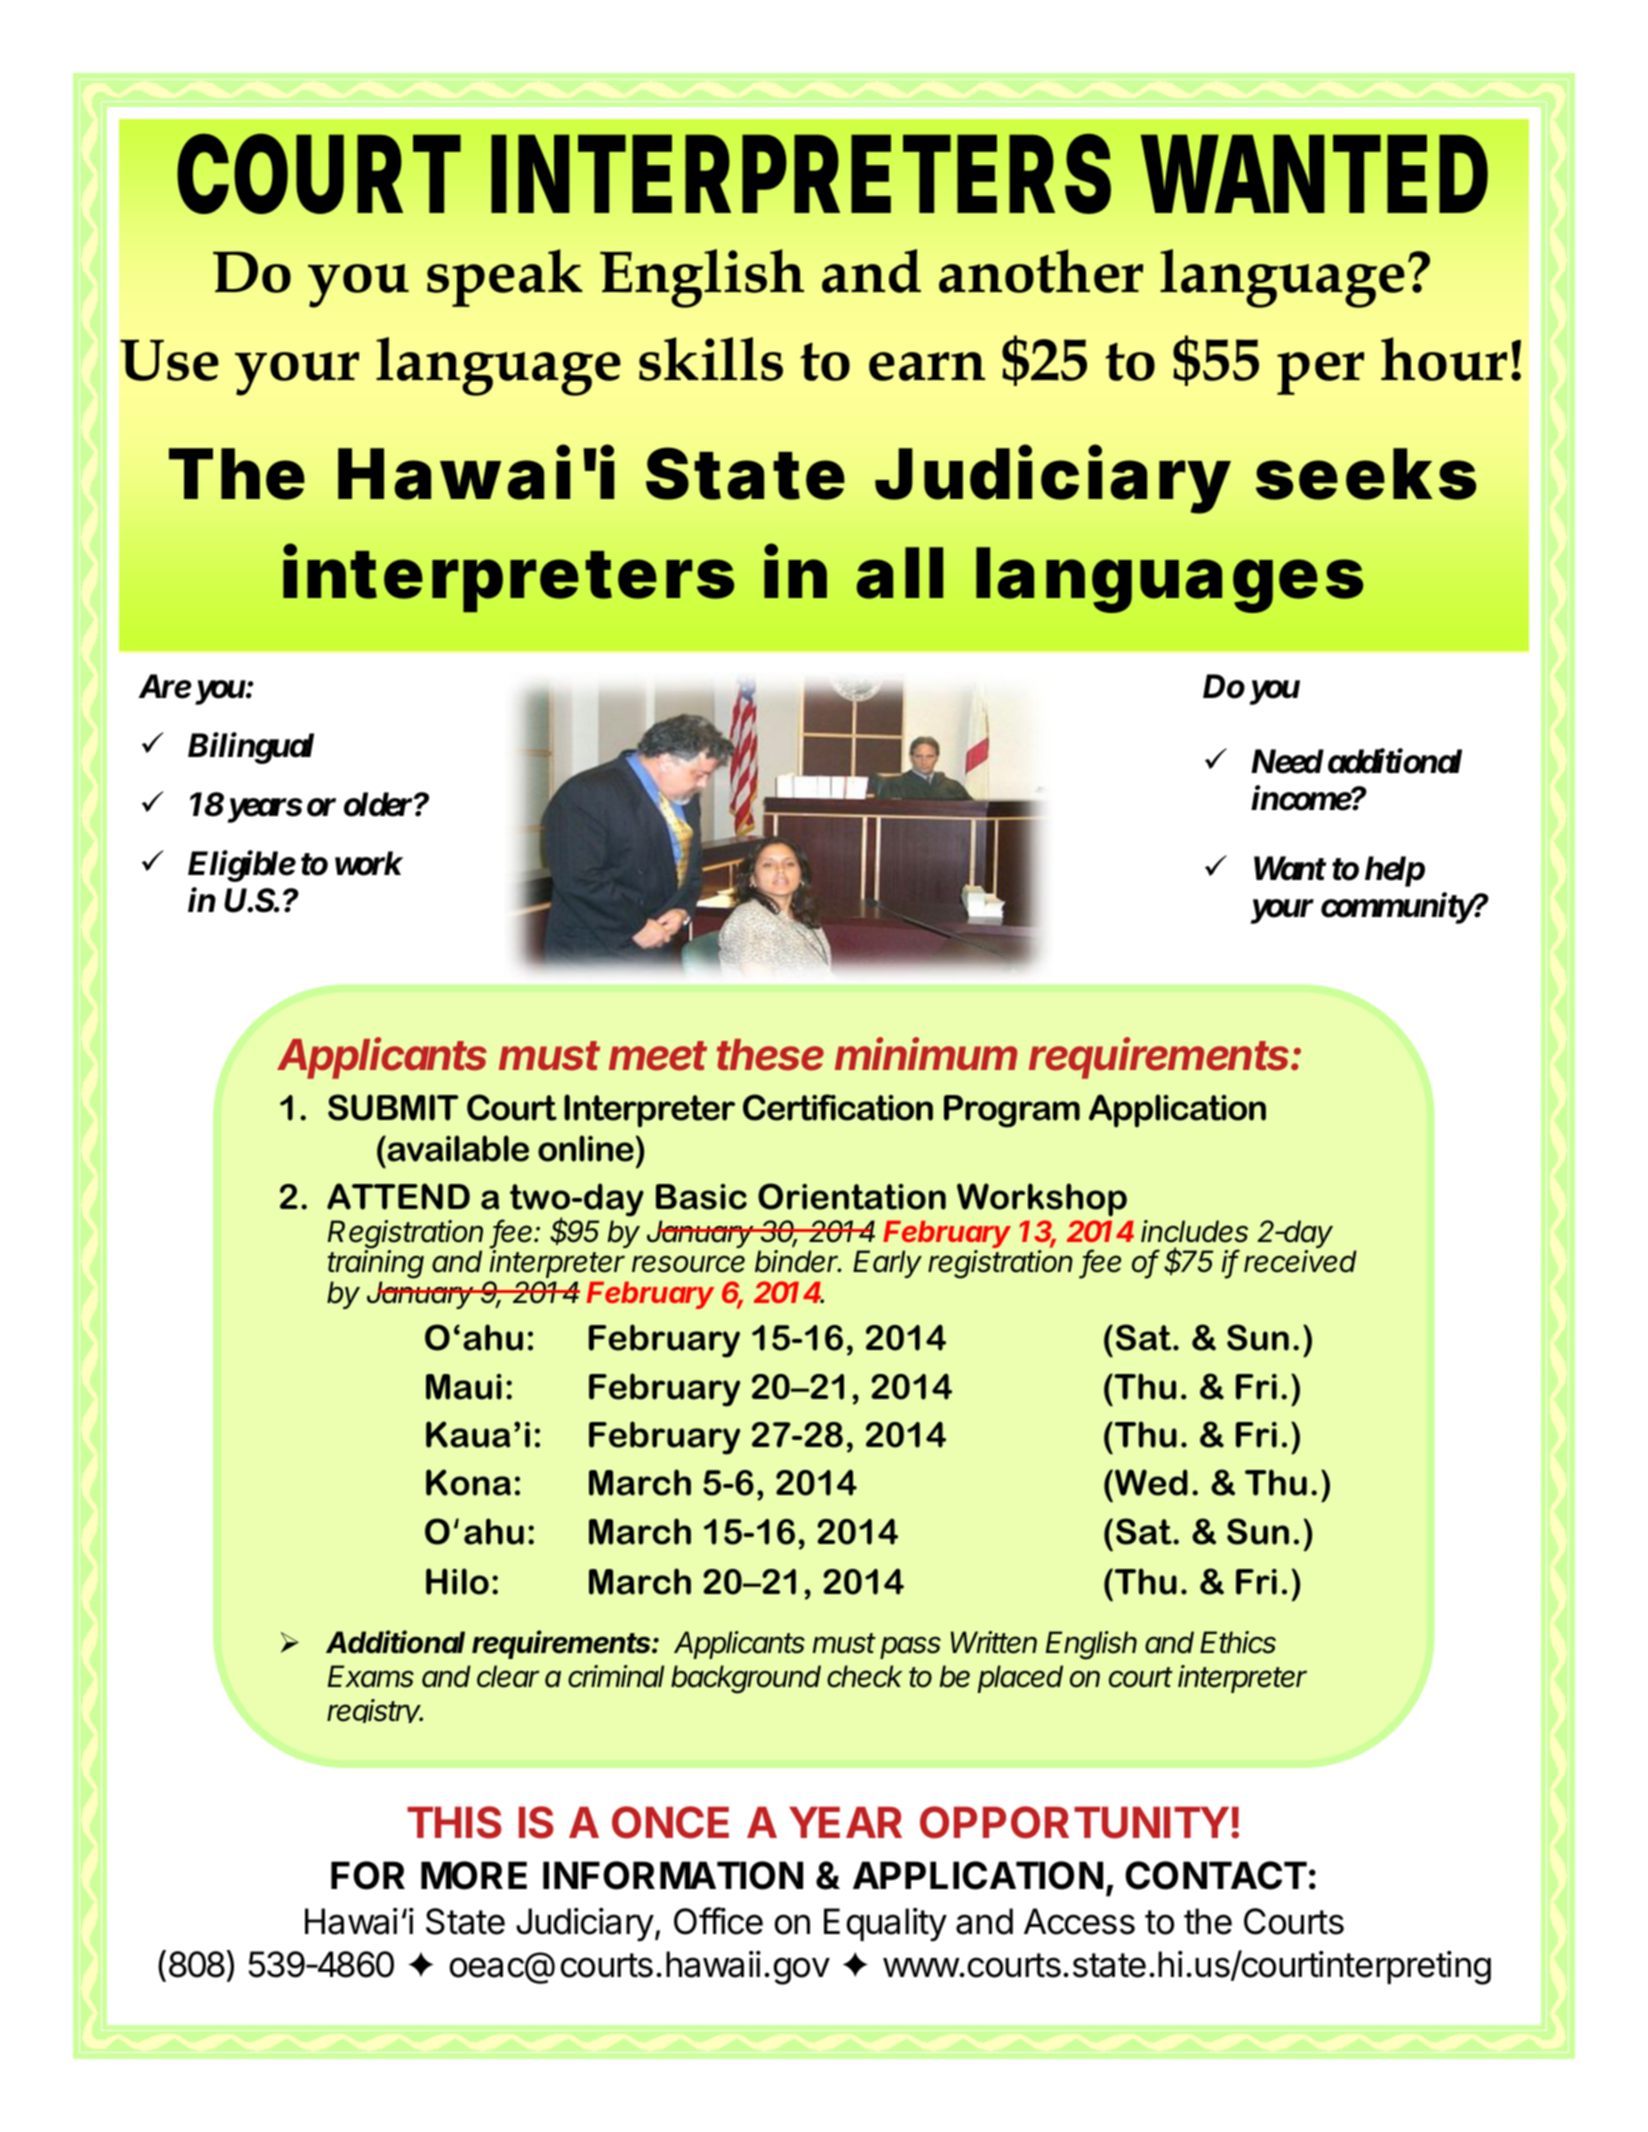 The height and width of the document is (2132, 1648). I want to click on Certification, so click(838, 1107).
